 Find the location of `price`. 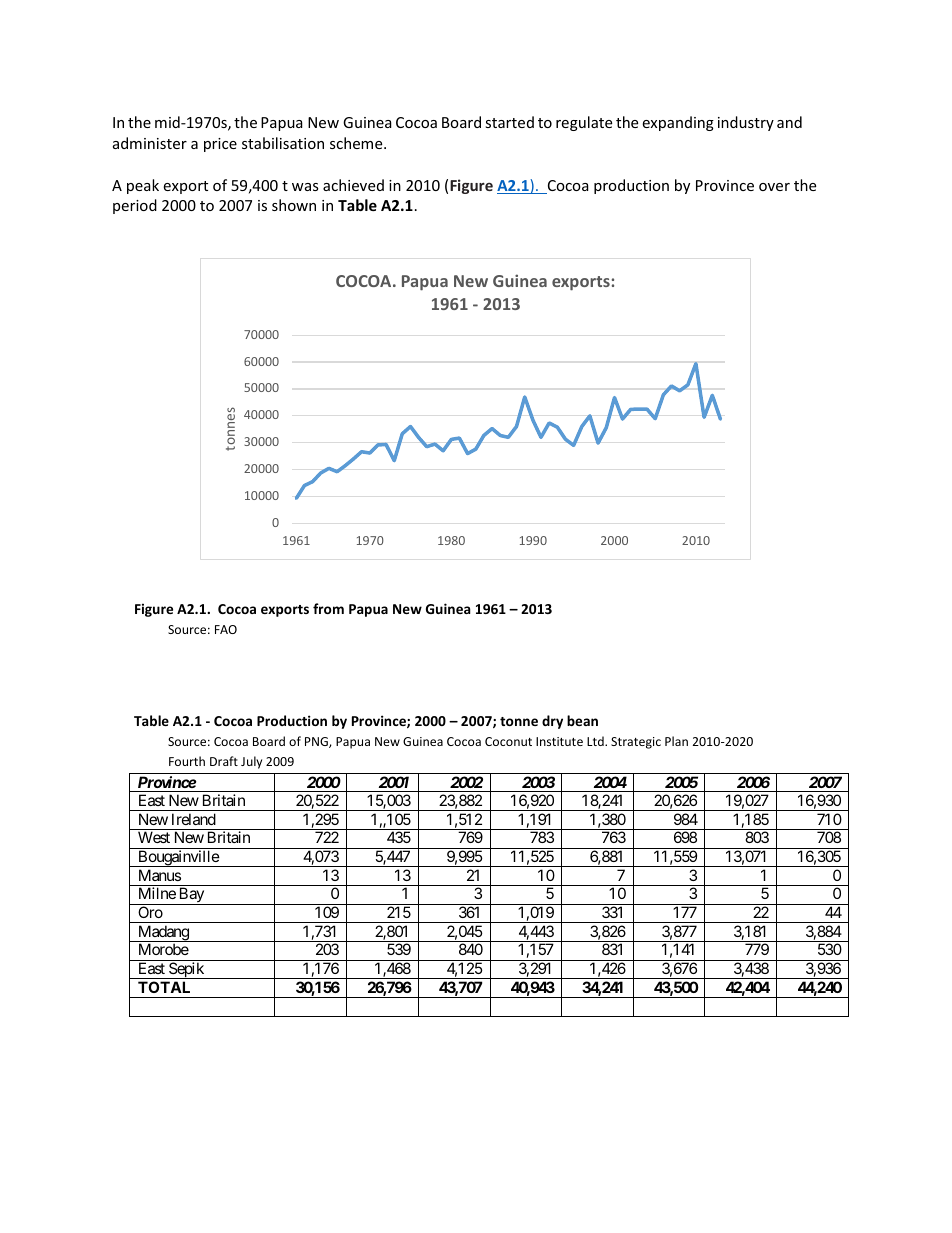

price is located at coordinates (220, 145).
